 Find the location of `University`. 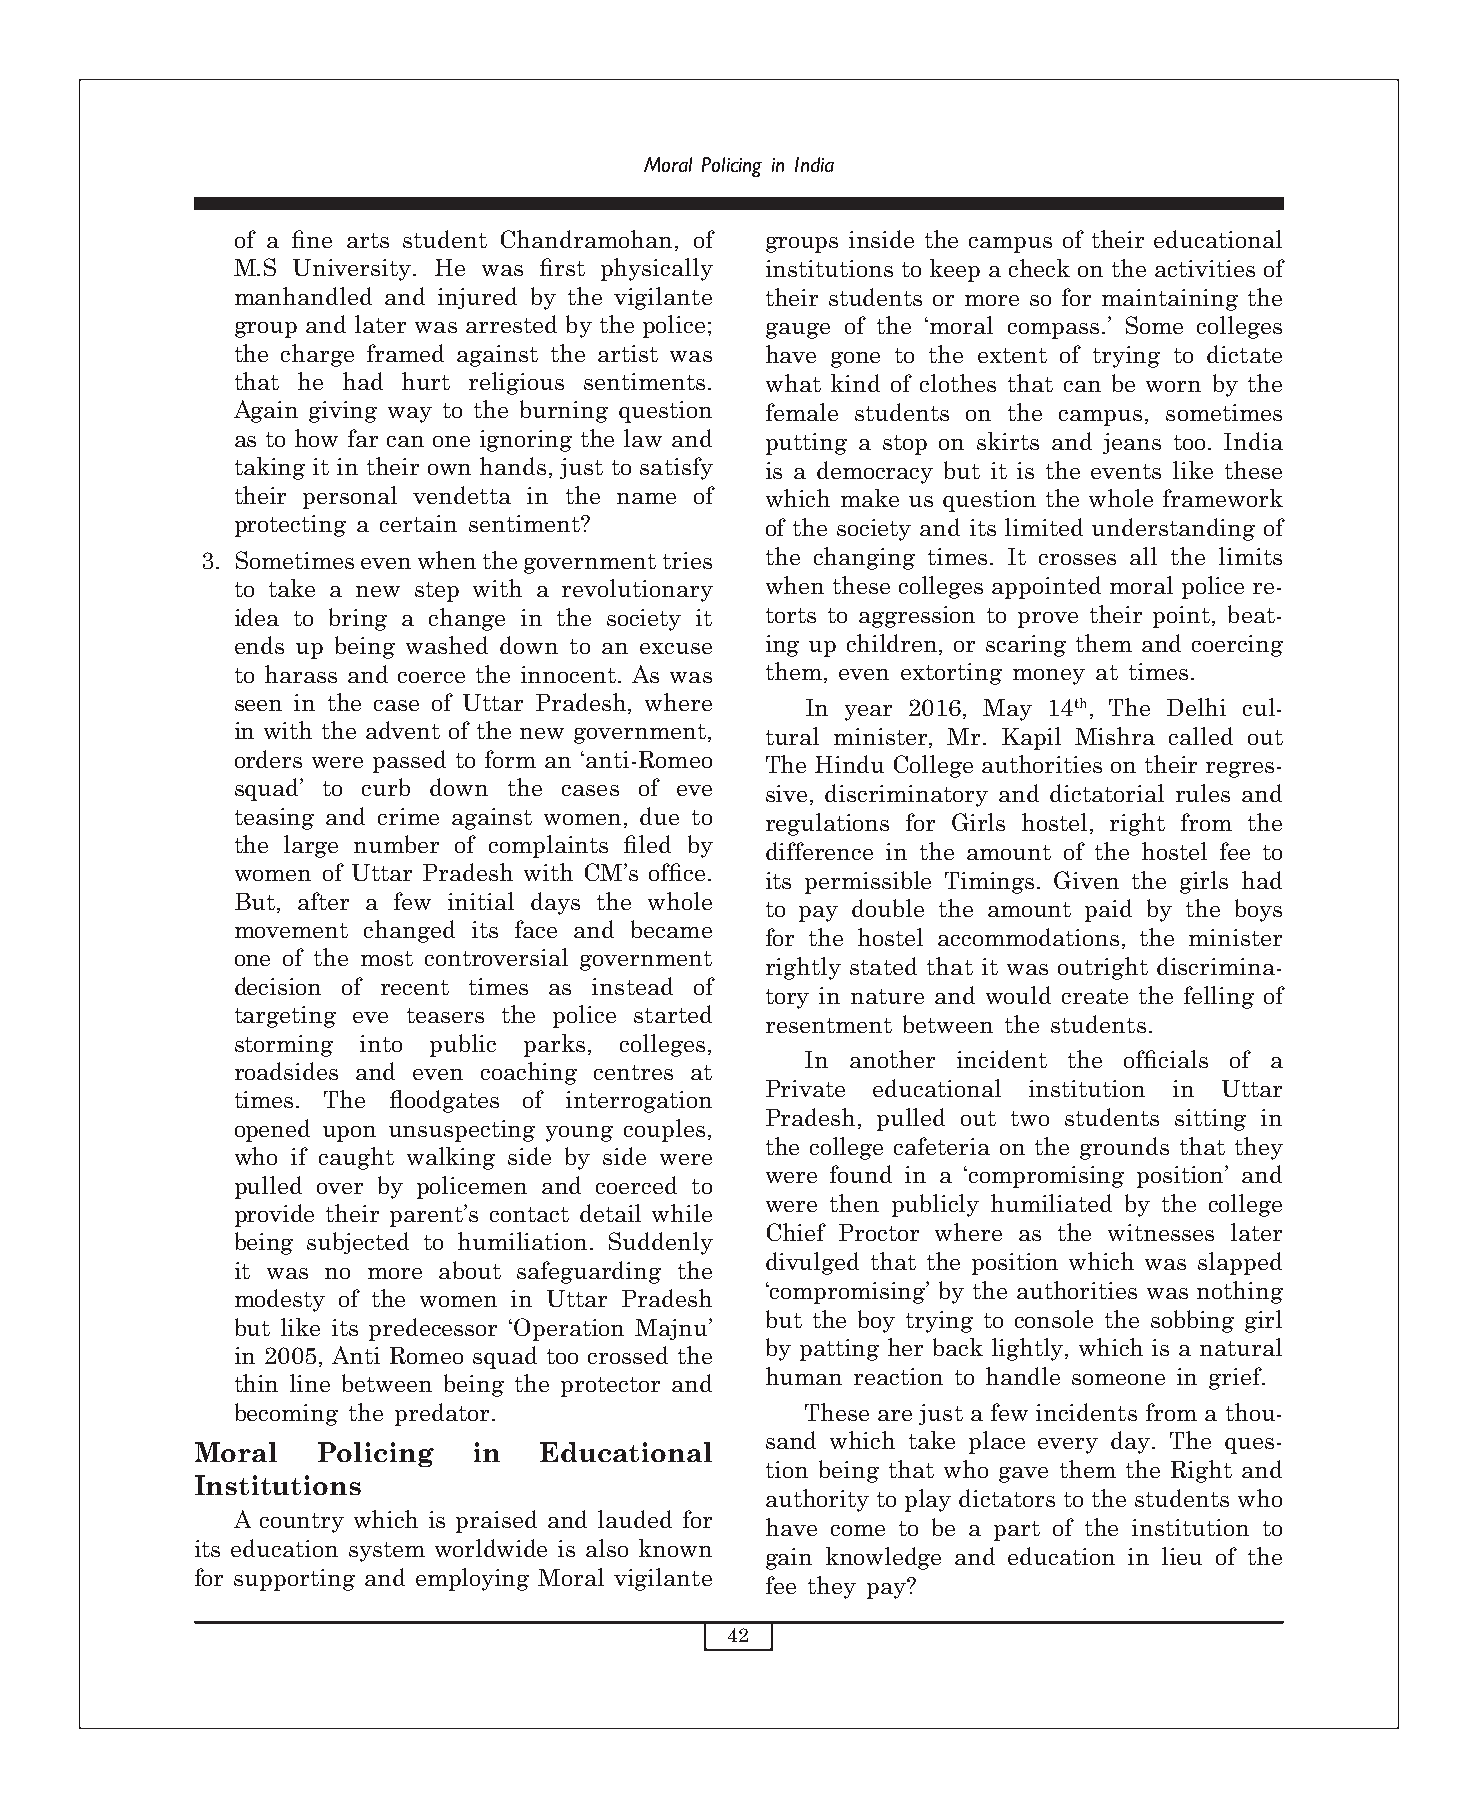

University is located at coordinates (353, 270).
